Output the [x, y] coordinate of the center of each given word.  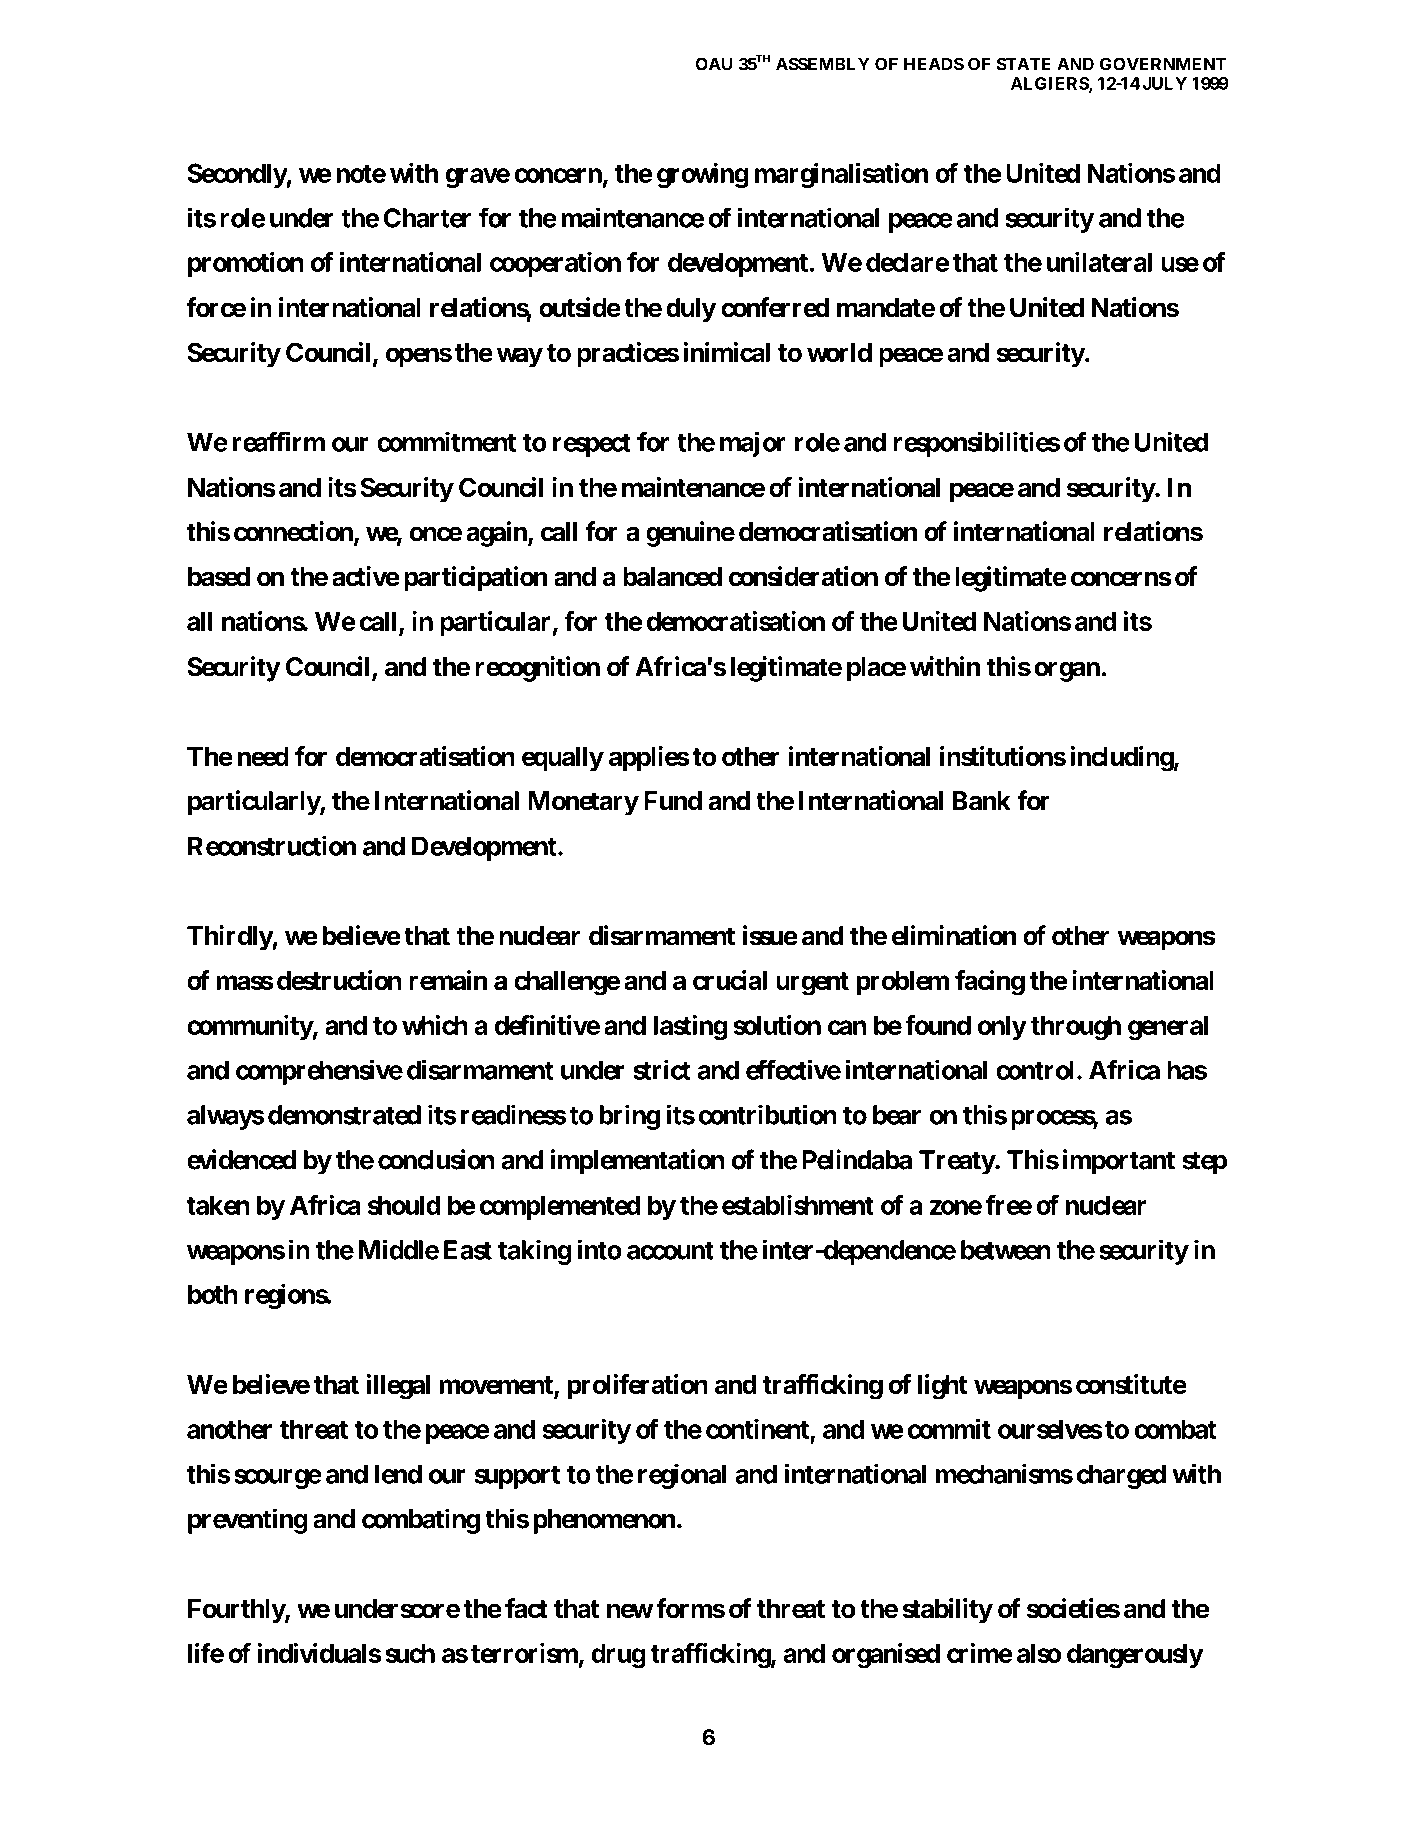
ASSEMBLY [823, 64]
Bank [982, 801]
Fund [673, 801]
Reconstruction [272, 845]
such [410, 1653]
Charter [427, 218]
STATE [1024, 64]
